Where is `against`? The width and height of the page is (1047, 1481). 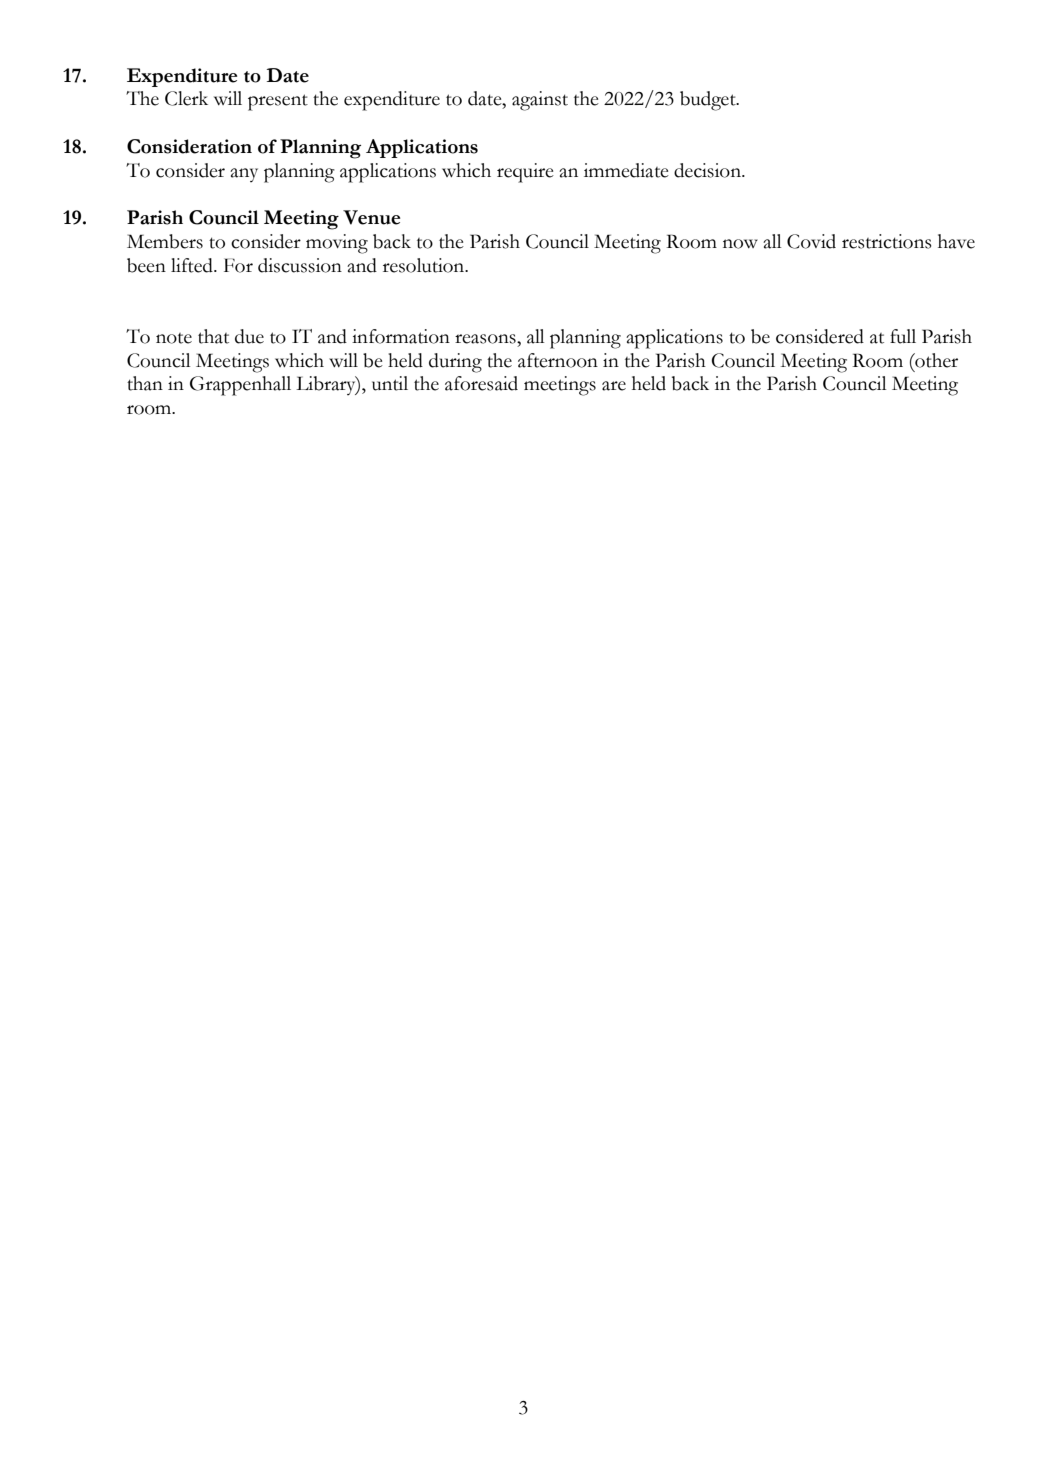
against is located at coordinates (540, 101).
